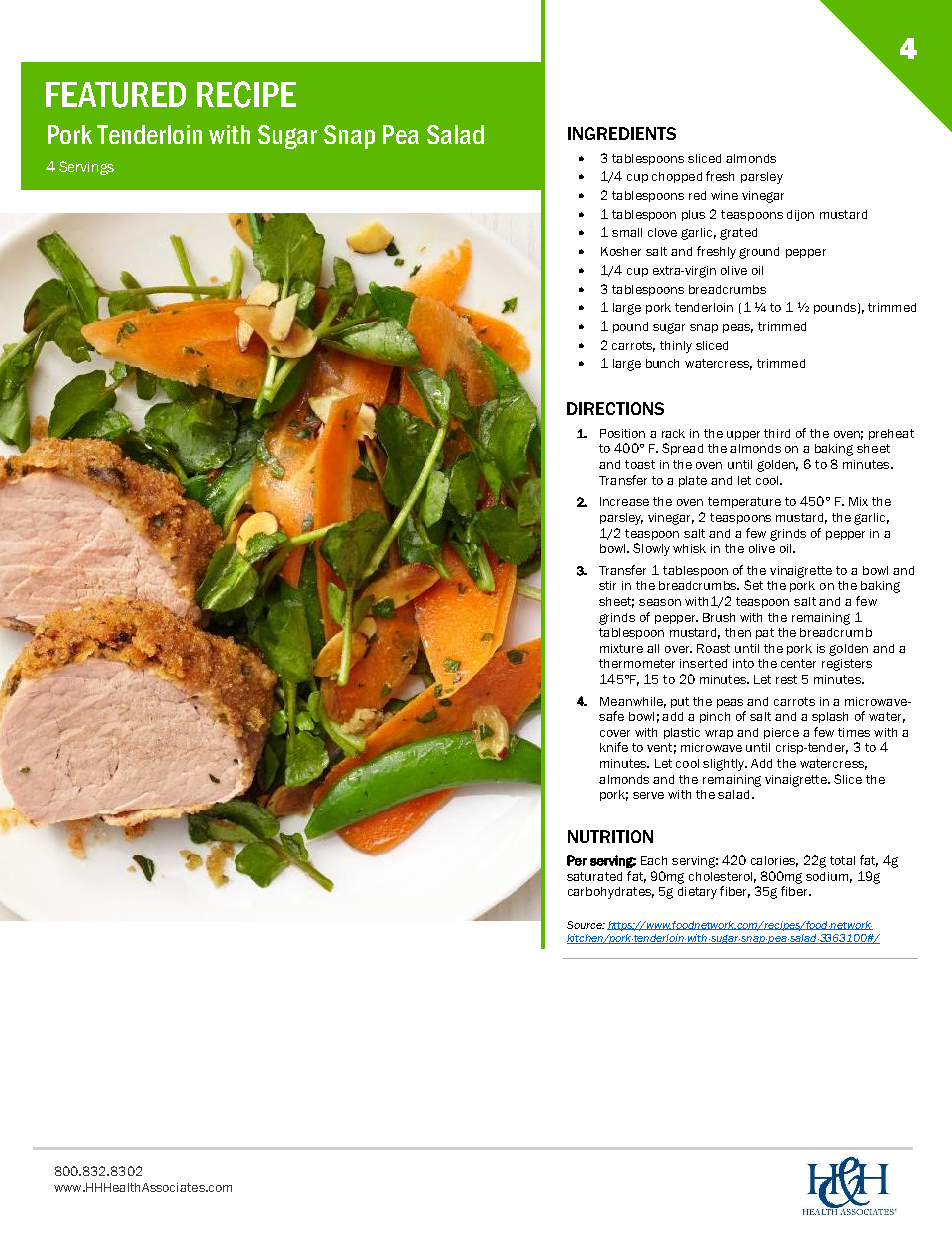  What do you see at coordinates (610, 836) in the image?
I see `NUTRITION` at bounding box center [610, 836].
